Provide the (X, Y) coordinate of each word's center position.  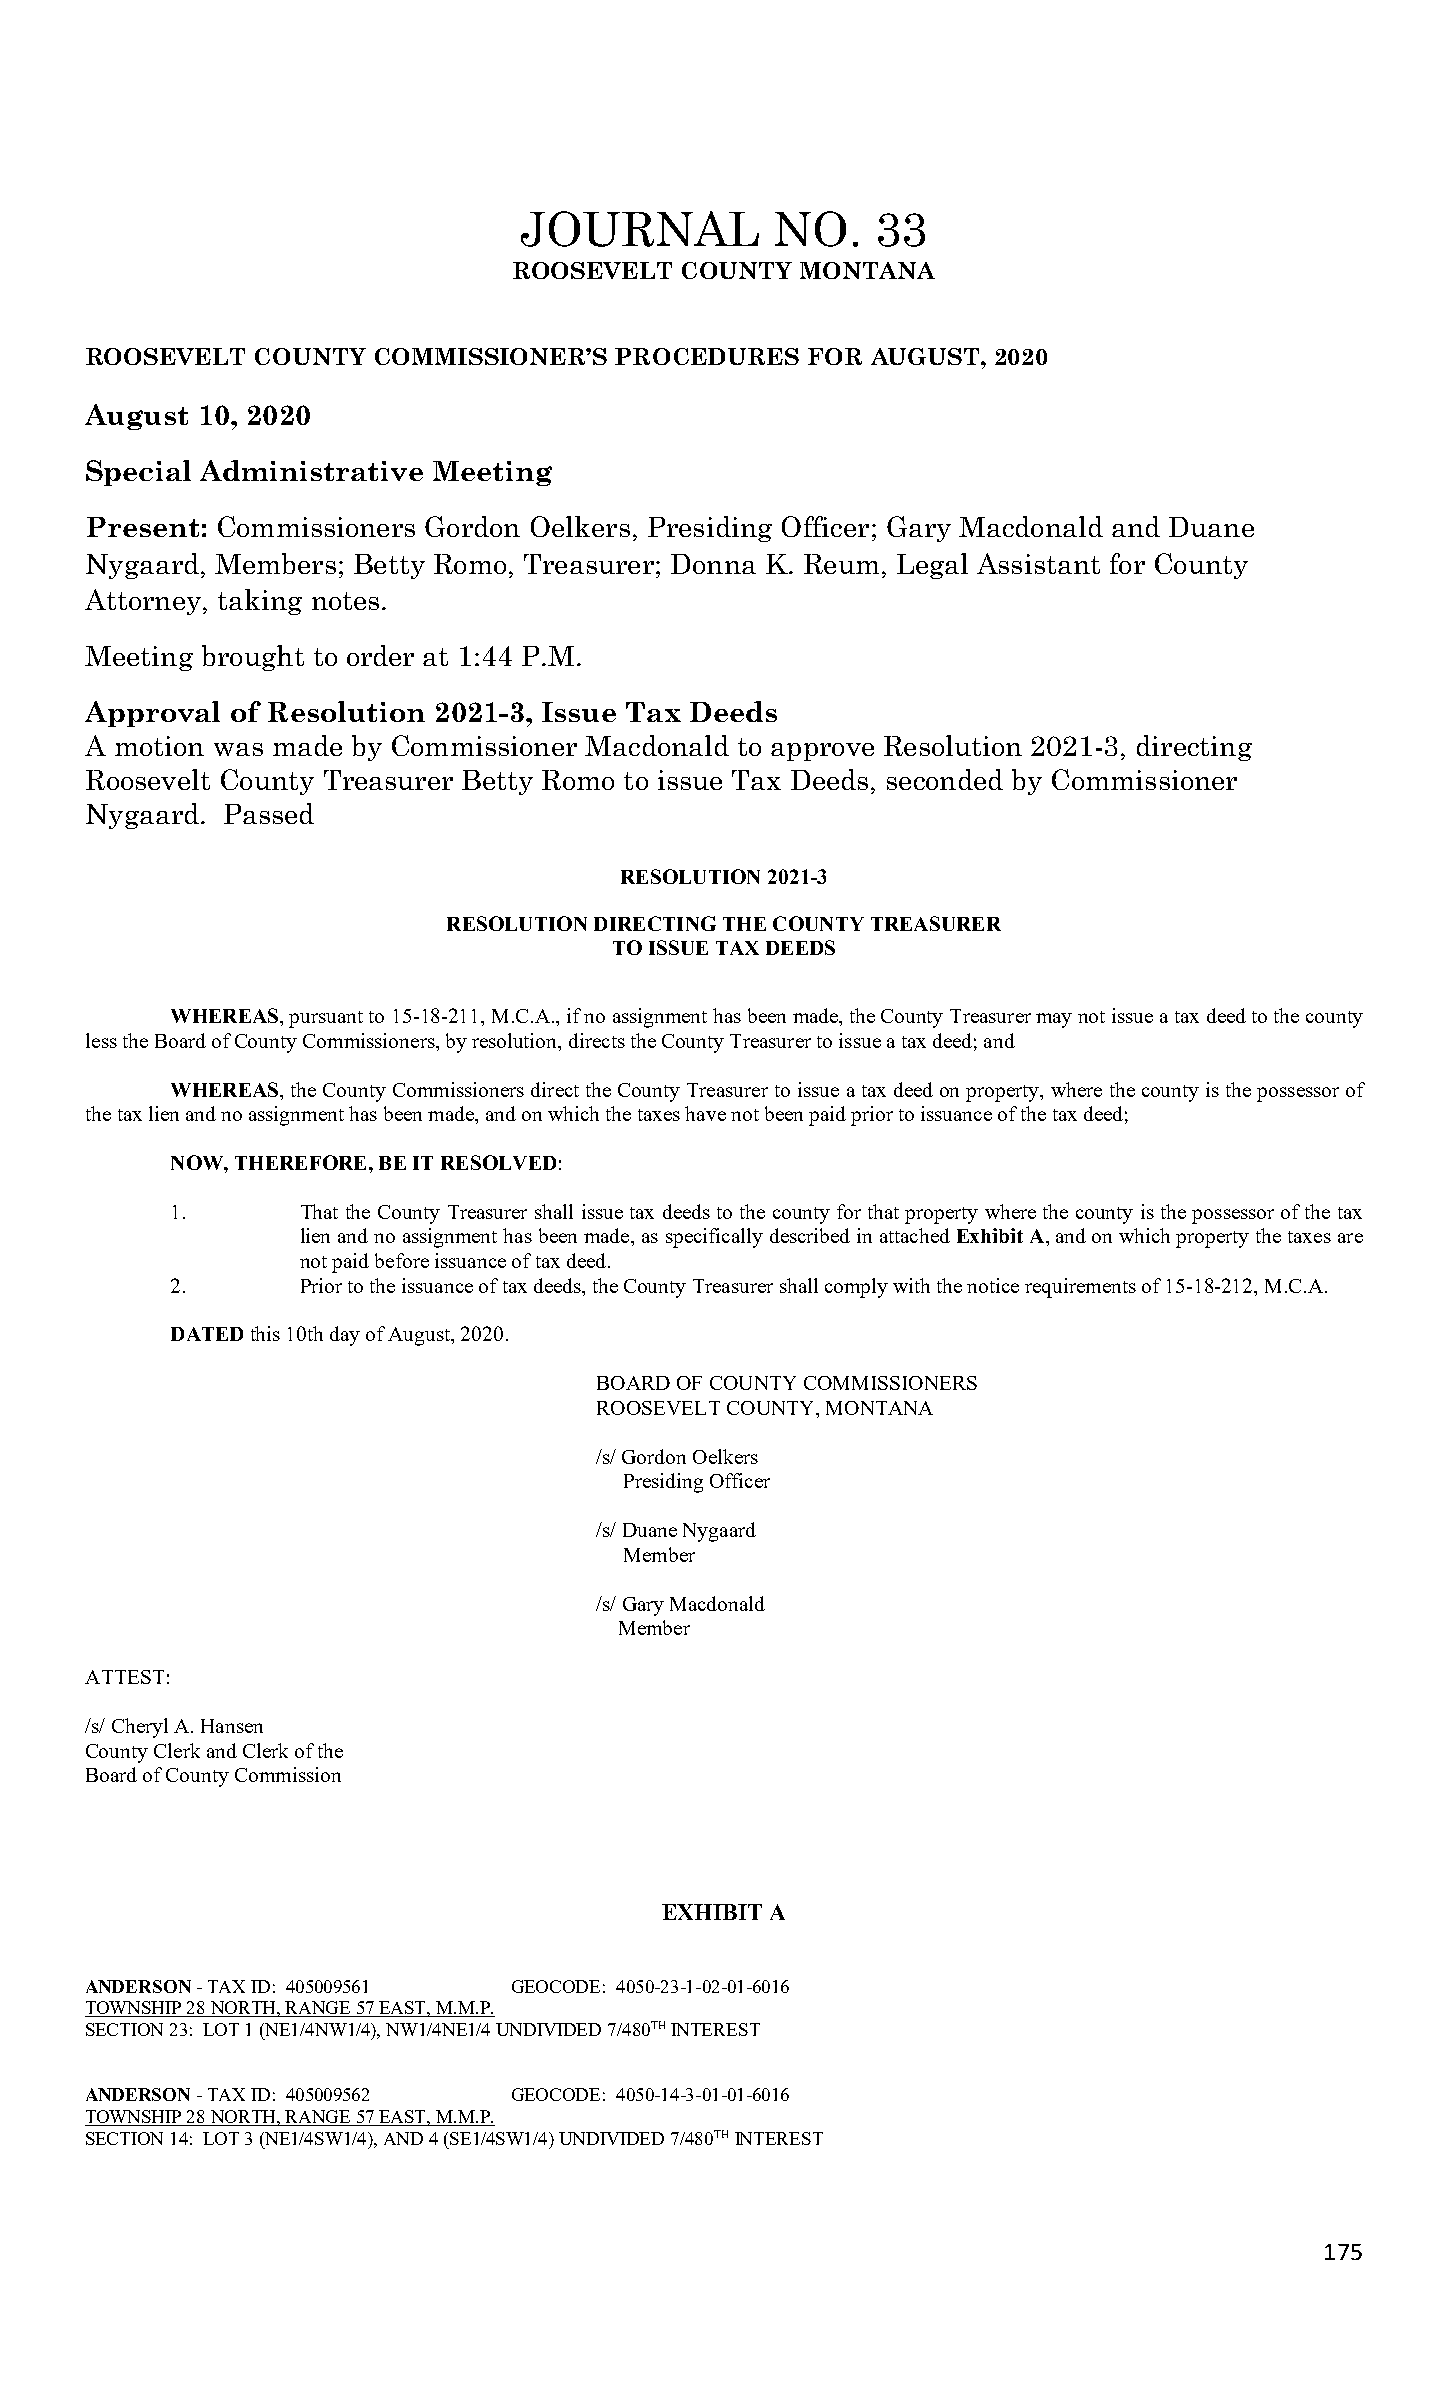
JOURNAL (640, 229)
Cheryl (140, 1728)
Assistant (1038, 563)
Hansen (232, 1726)
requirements (1080, 1288)
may (1054, 1020)
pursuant (326, 1019)
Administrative (311, 470)
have (705, 1113)
